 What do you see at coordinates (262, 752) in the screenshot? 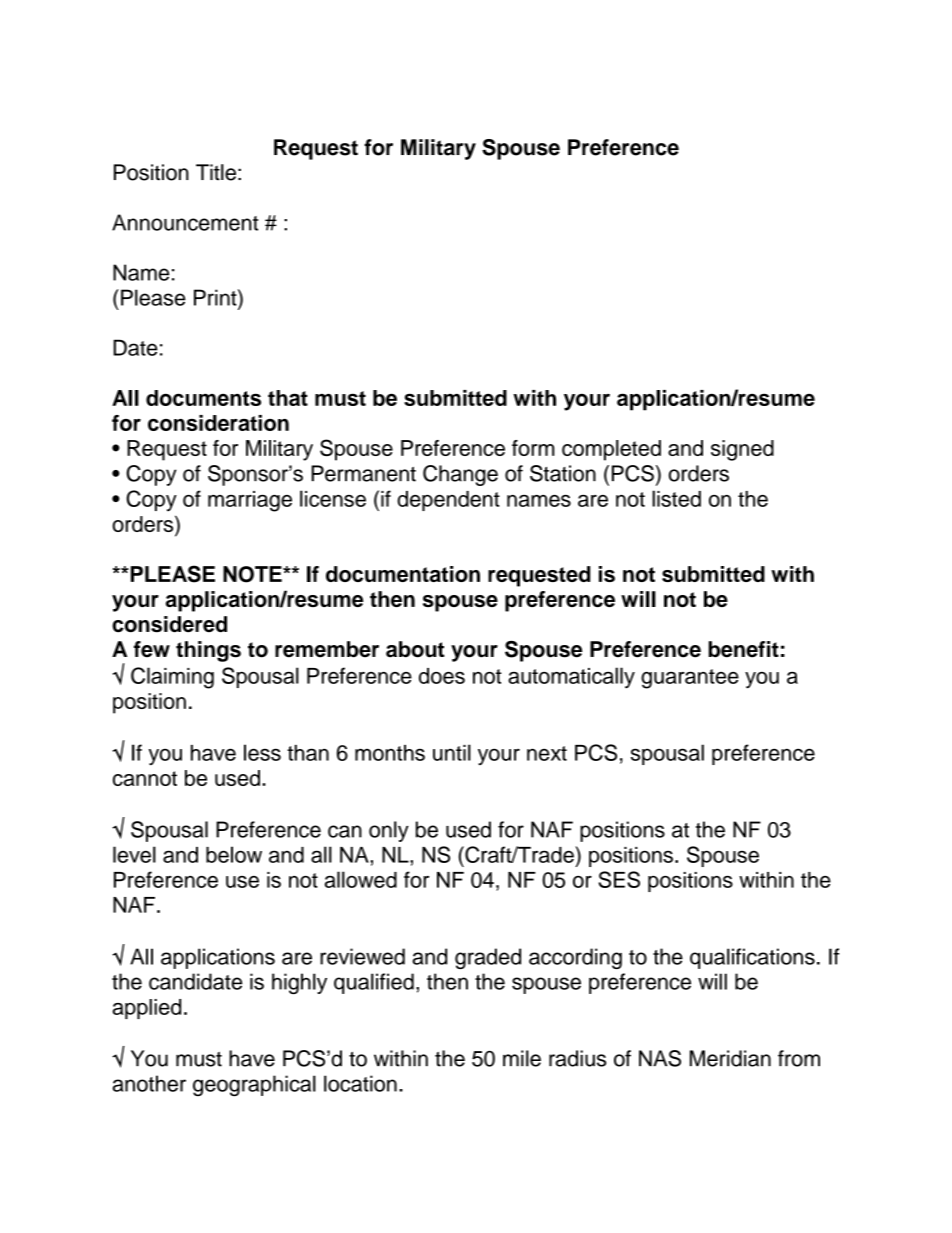
I see `less` at bounding box center [262, 752].
